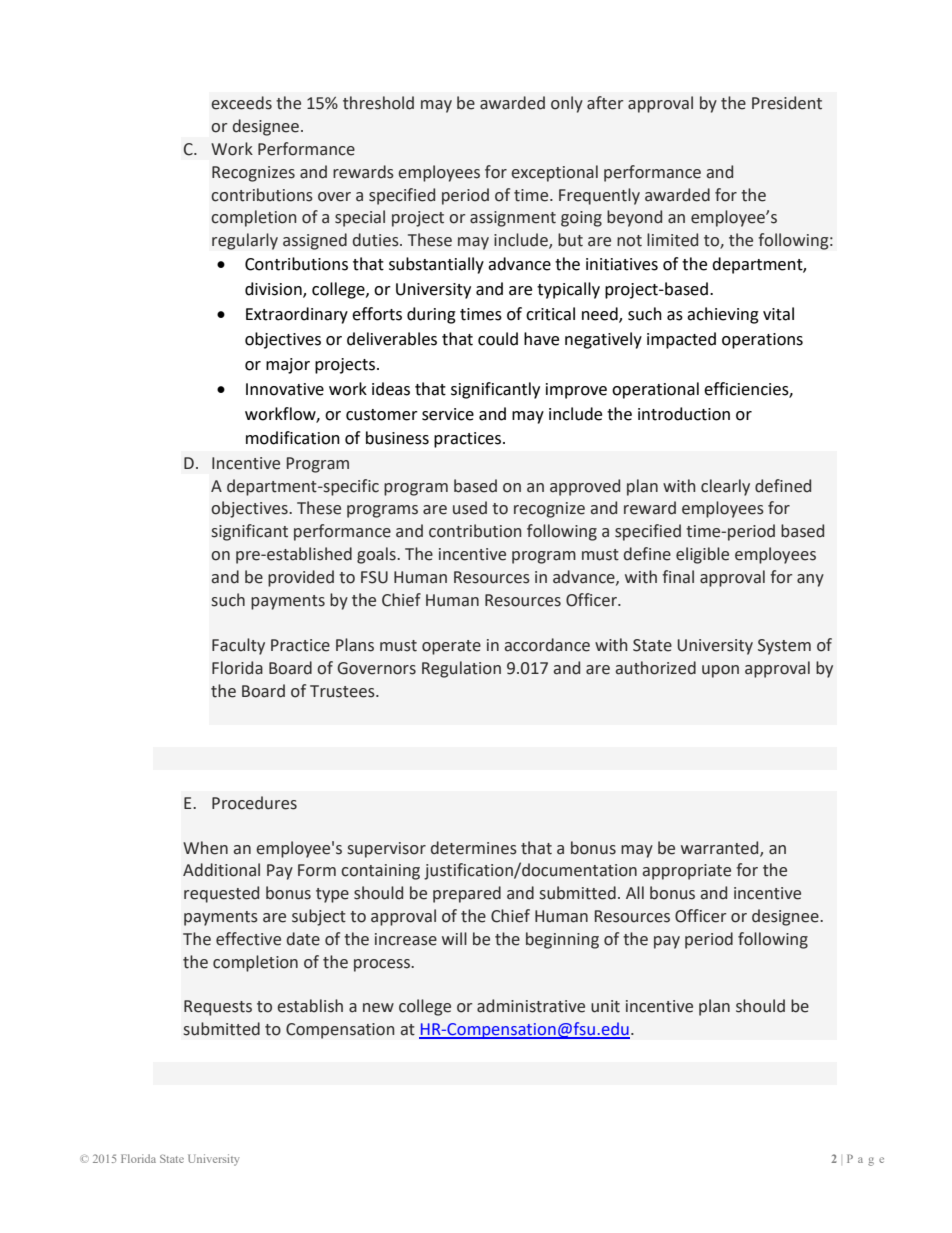 This document has height=1233, width=952. I want to click on upon, so click(720, 671).
